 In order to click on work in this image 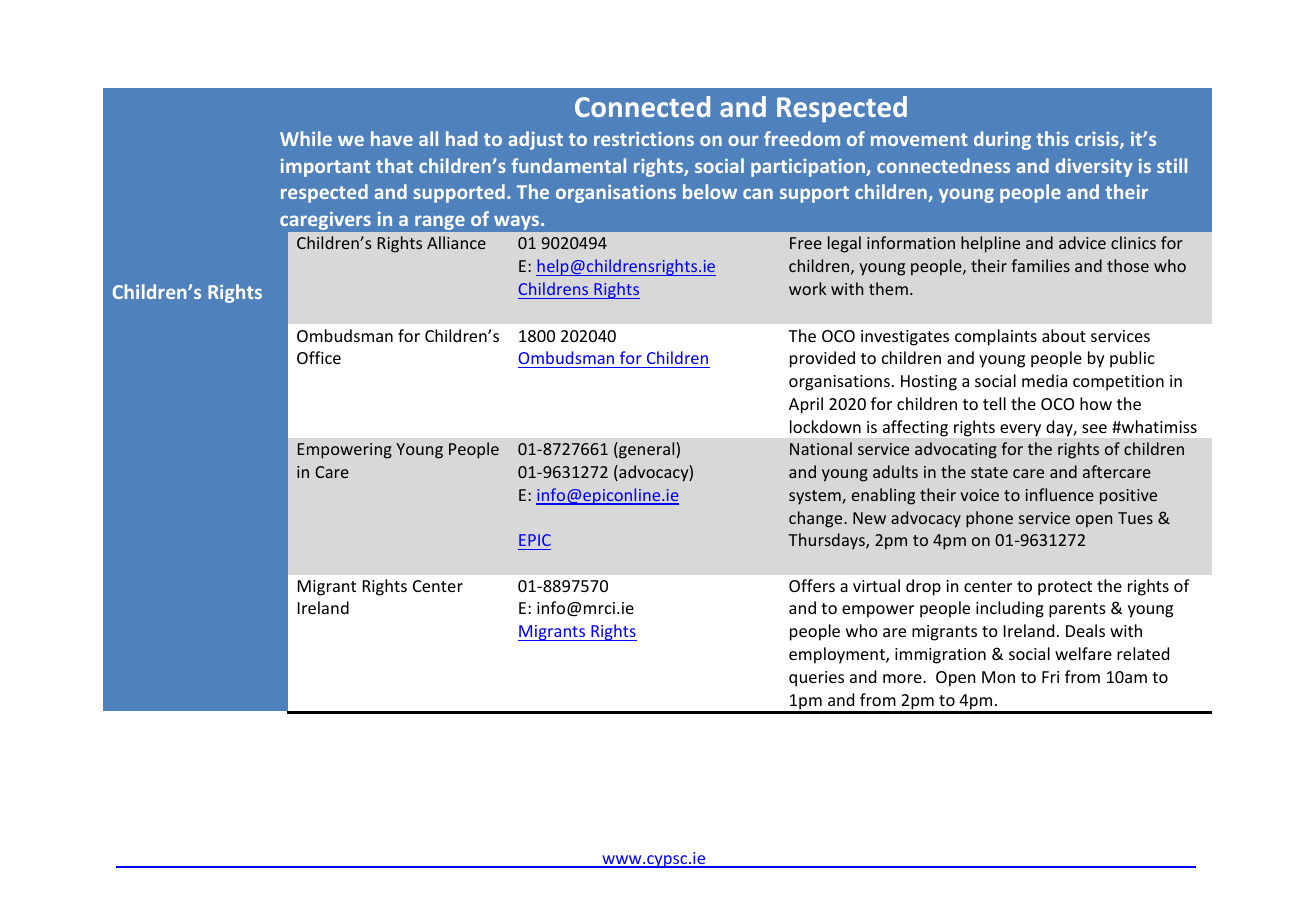, I will do `click(807, 288)`.
